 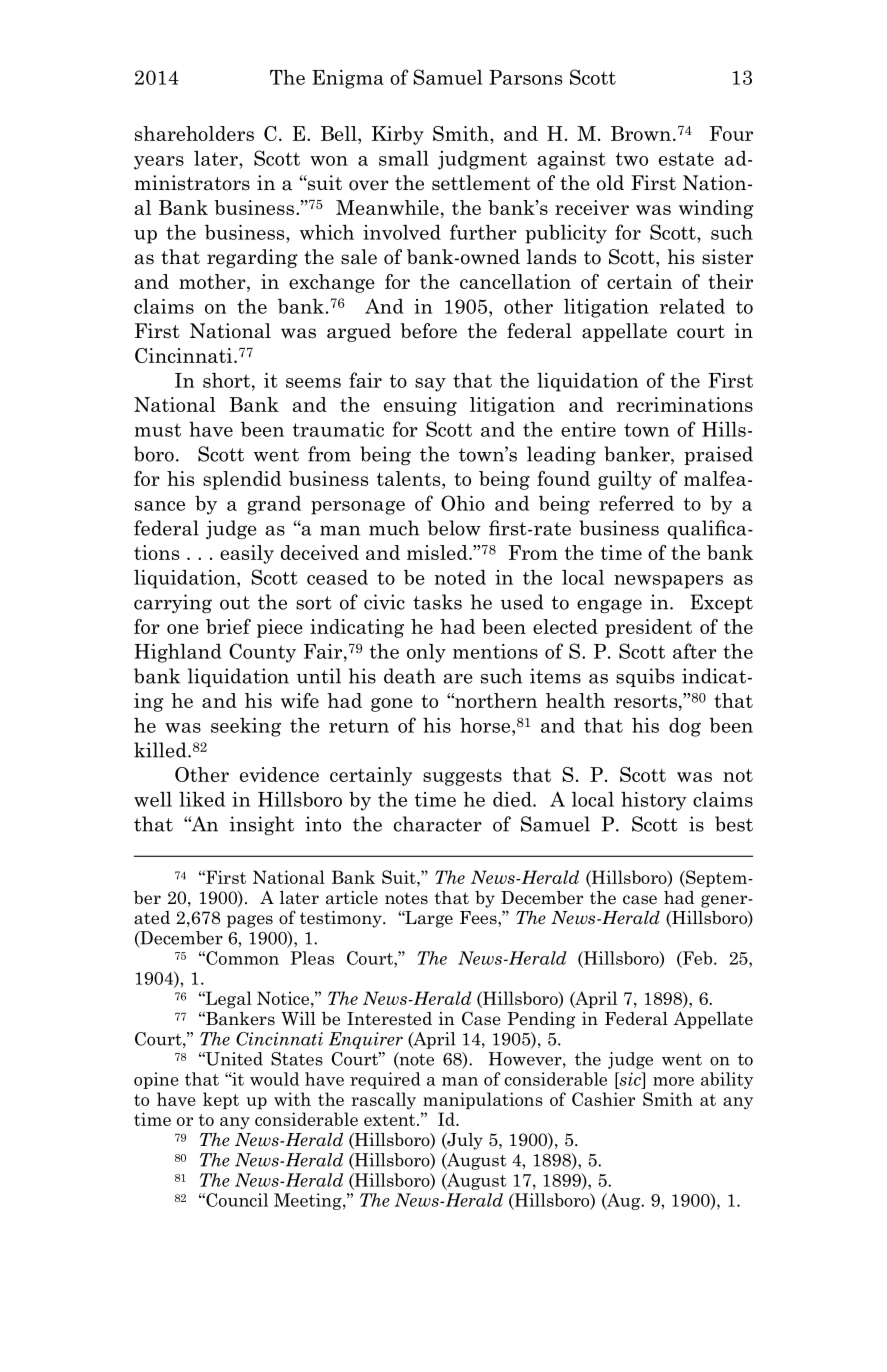 I want to click on praised, so click(x=718, y=455).
